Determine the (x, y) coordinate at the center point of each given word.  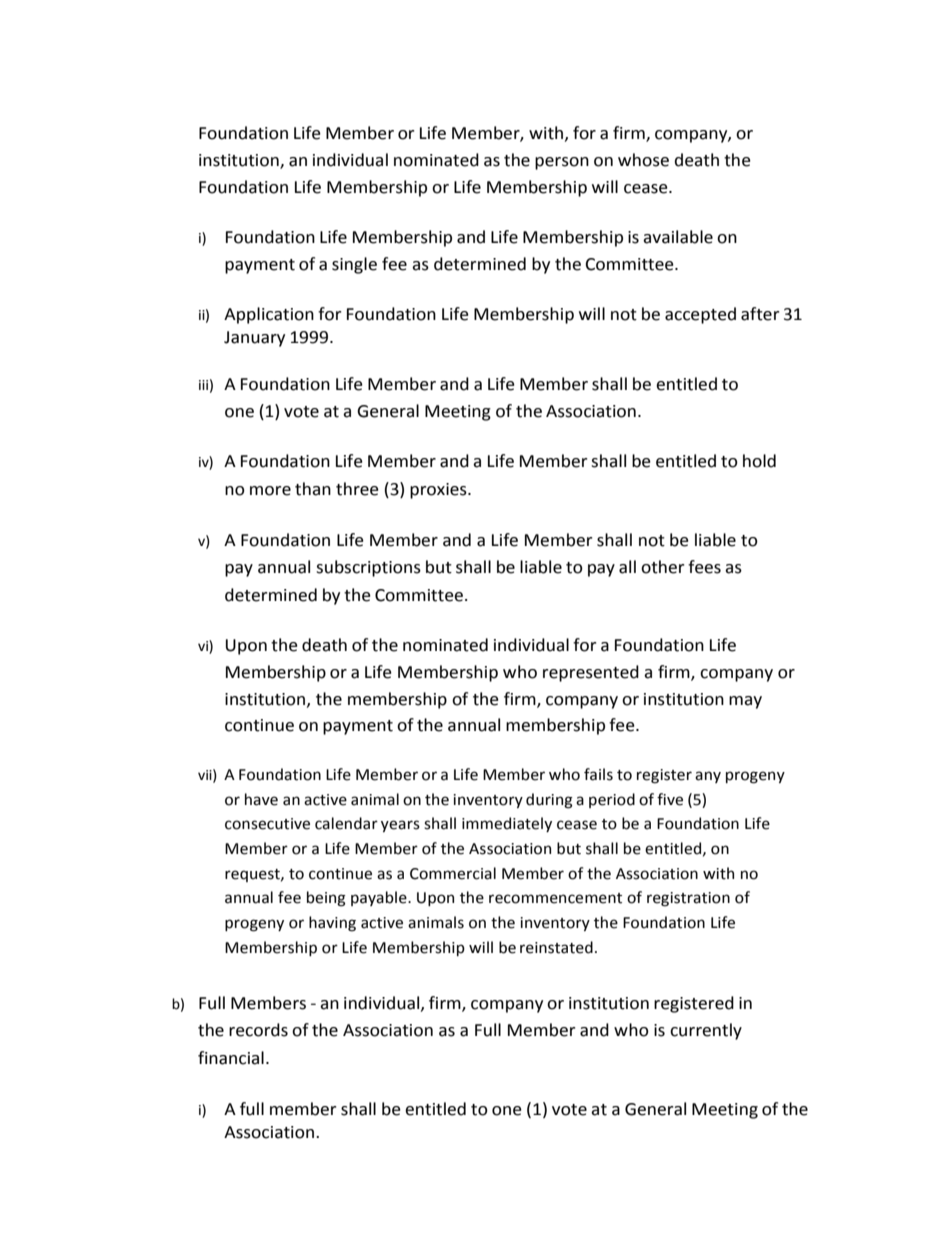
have (261, 799)
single (354, 265)
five (670, 799)
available (678, 237)
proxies (439, 491)
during (549, 801)
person (562, 163)
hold (759, 461)
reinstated (556, 947)
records (258, 1030)
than (313, 489)
